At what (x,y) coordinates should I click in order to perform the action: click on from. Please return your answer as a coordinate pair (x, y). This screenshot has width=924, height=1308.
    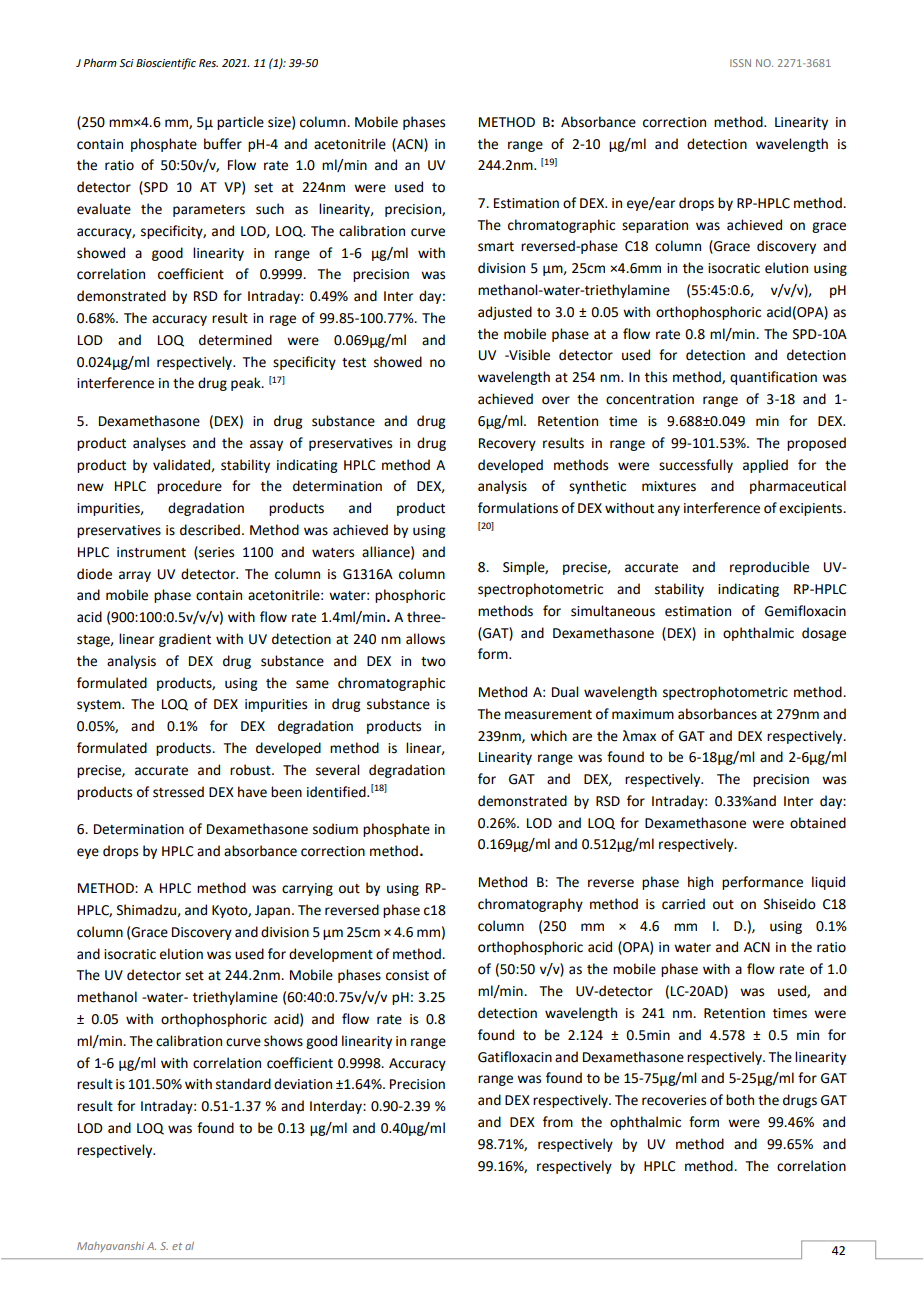
    Looking at the image, I should click on (558, 1122).
